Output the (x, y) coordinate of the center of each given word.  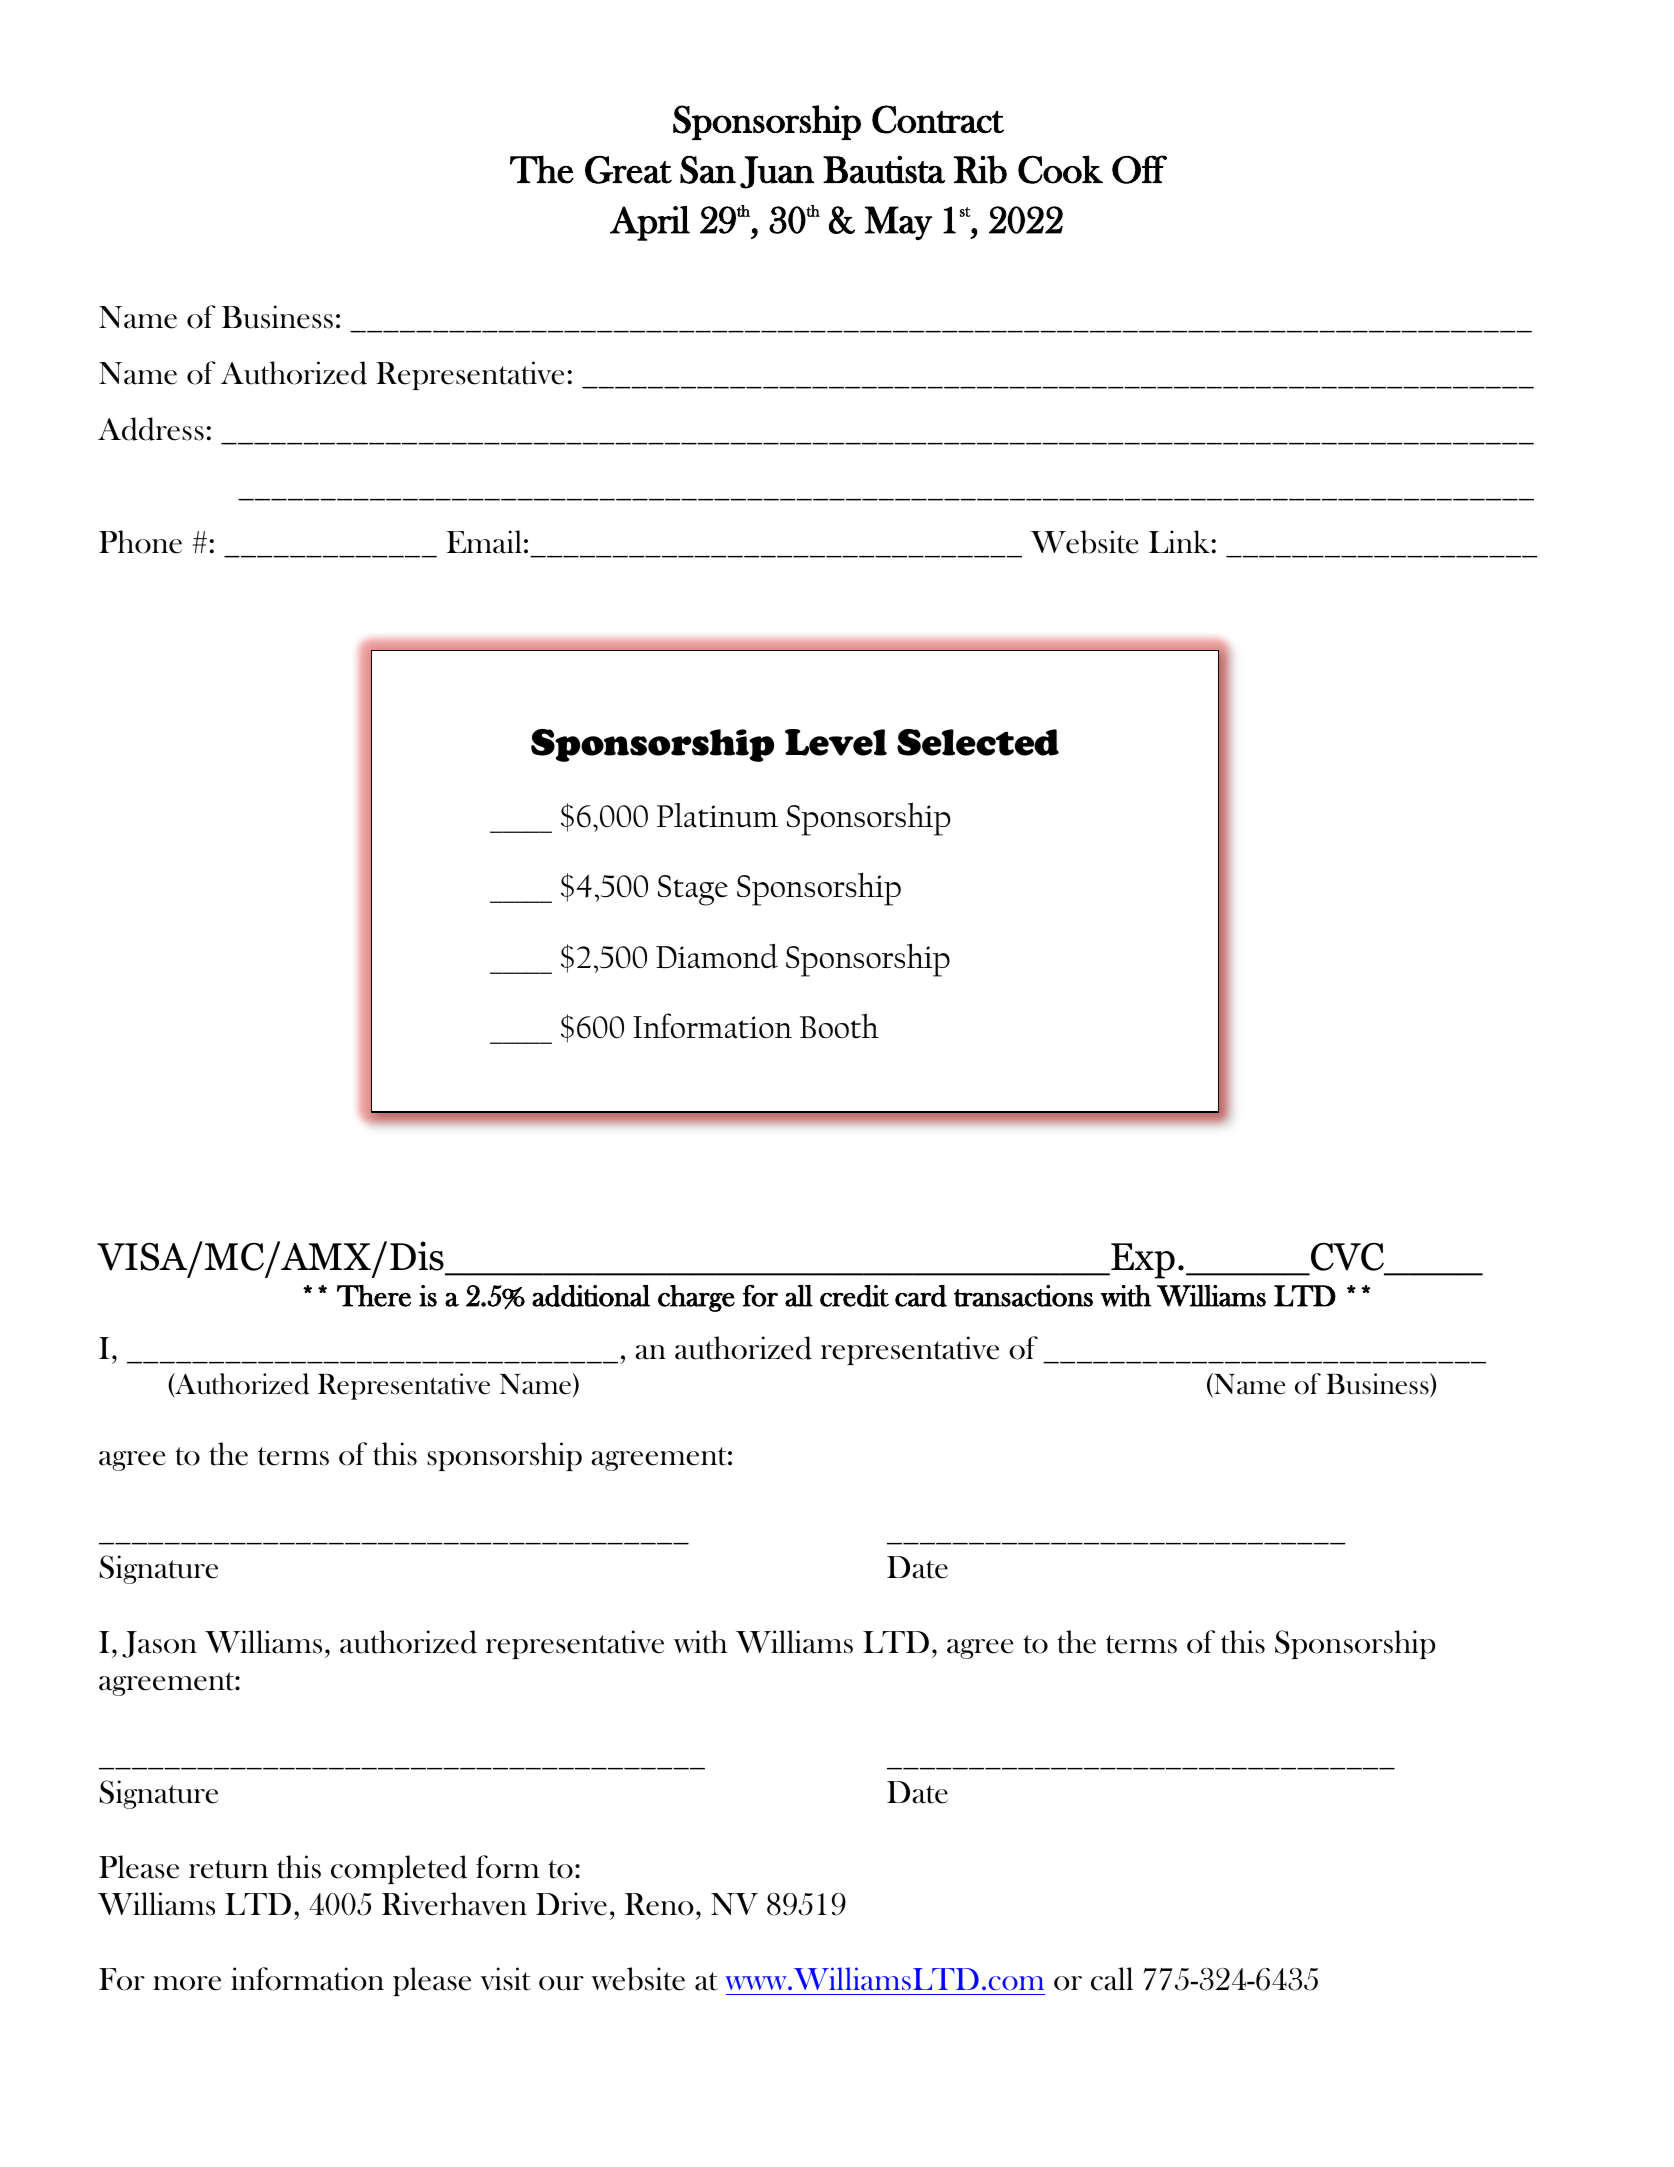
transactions (1023, 1296)
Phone (140, 542)
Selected (978, 742)
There (374, 1296)
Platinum (717, 815)
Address (151, 429)
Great (628, 169)
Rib (980, 169)
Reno (659, 1904)
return (228, 1869)
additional (591, 1296)
